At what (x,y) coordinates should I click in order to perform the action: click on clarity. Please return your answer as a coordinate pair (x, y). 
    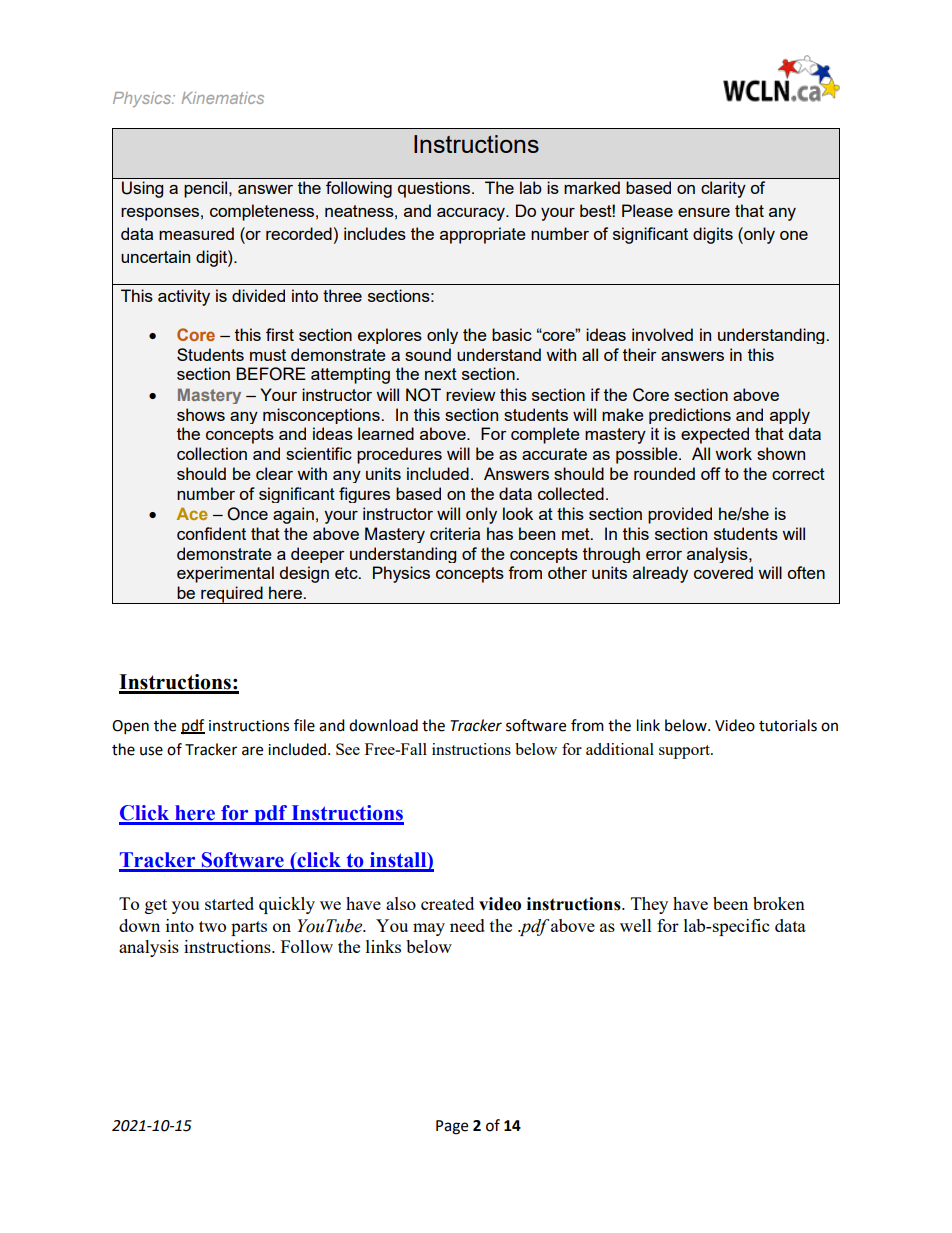
    Looking at the image, I should click on (723, 189).
